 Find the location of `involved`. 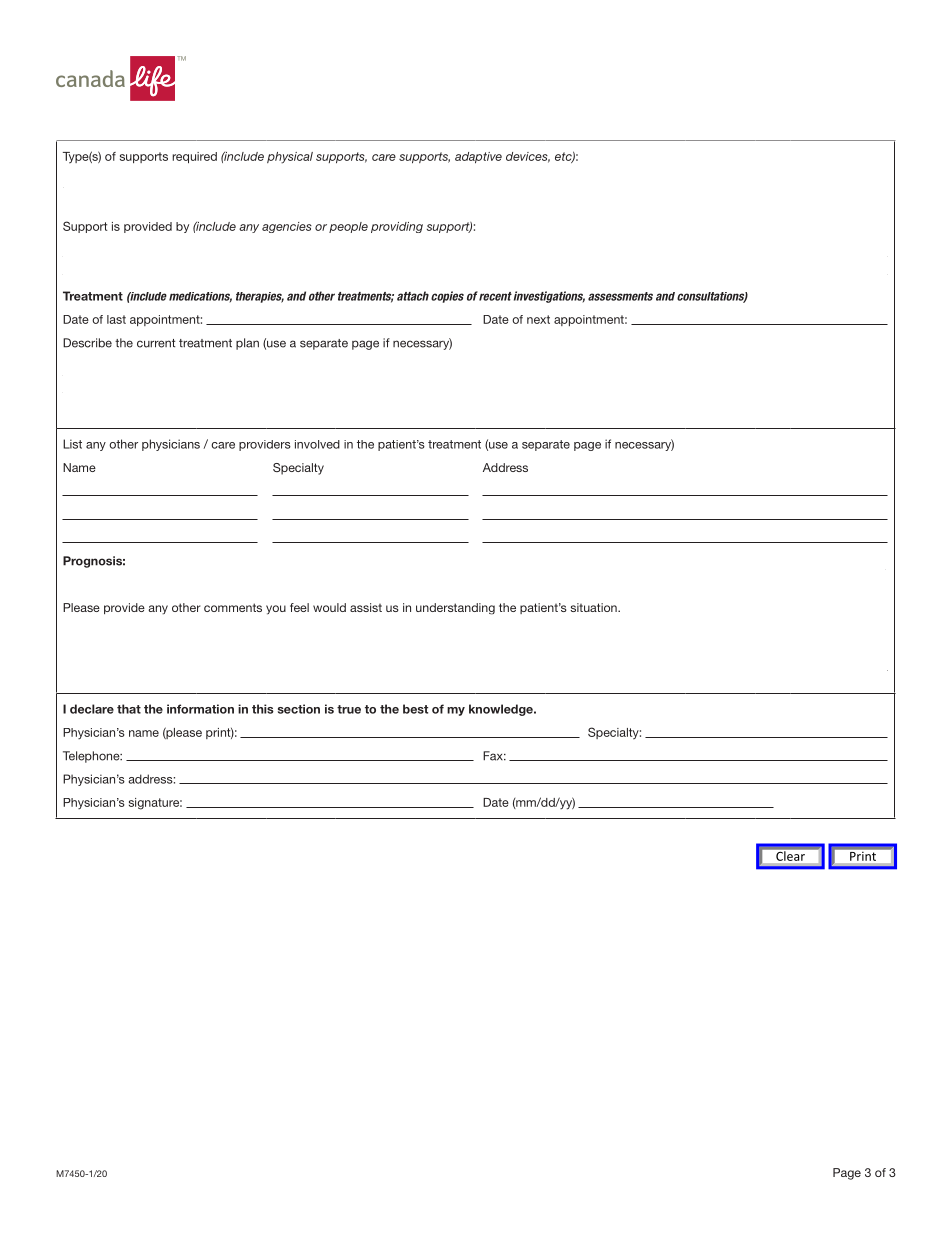

involved is located at coordinates (317, 444).
